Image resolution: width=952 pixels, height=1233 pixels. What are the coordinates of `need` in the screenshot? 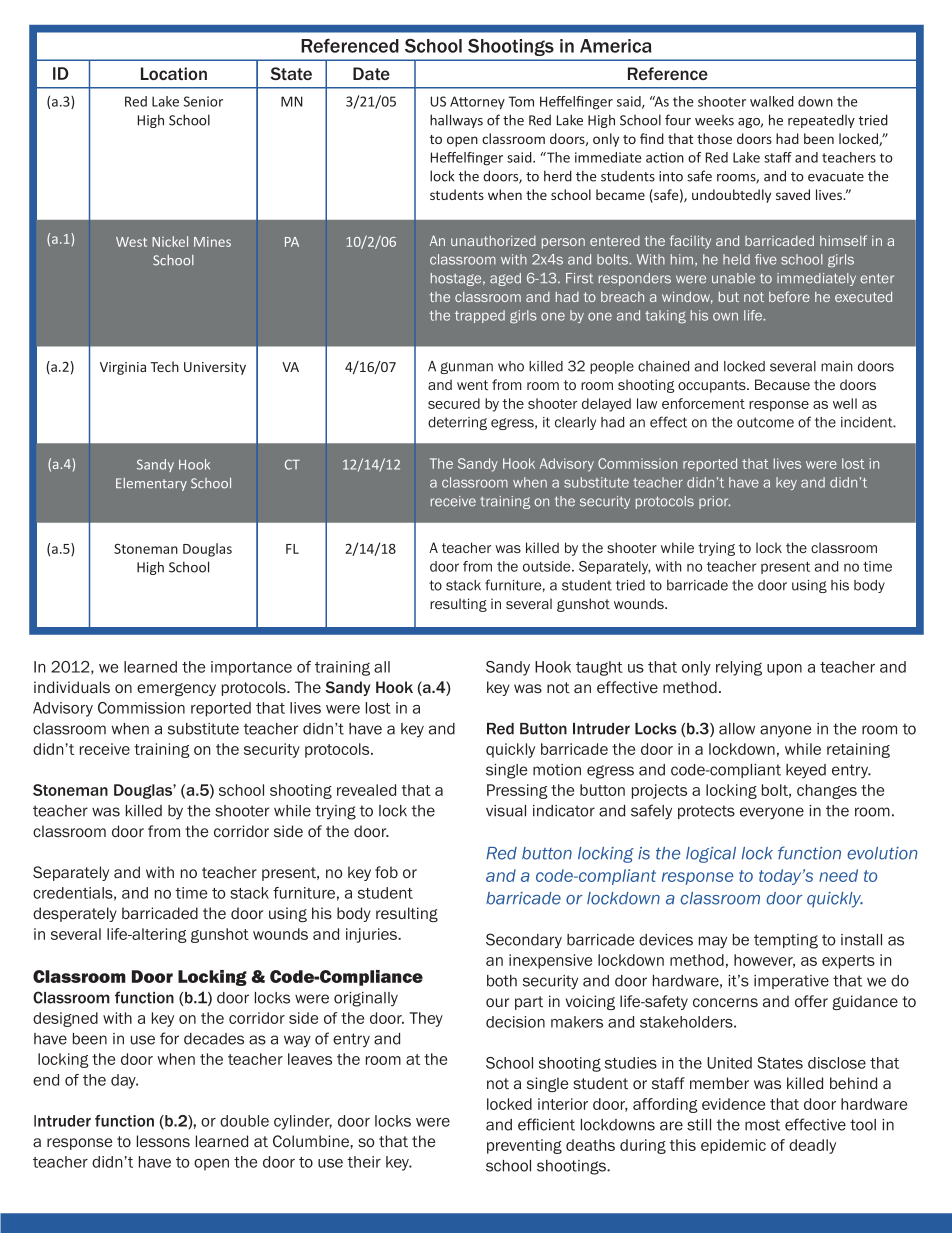 It's located at (838, 875).
